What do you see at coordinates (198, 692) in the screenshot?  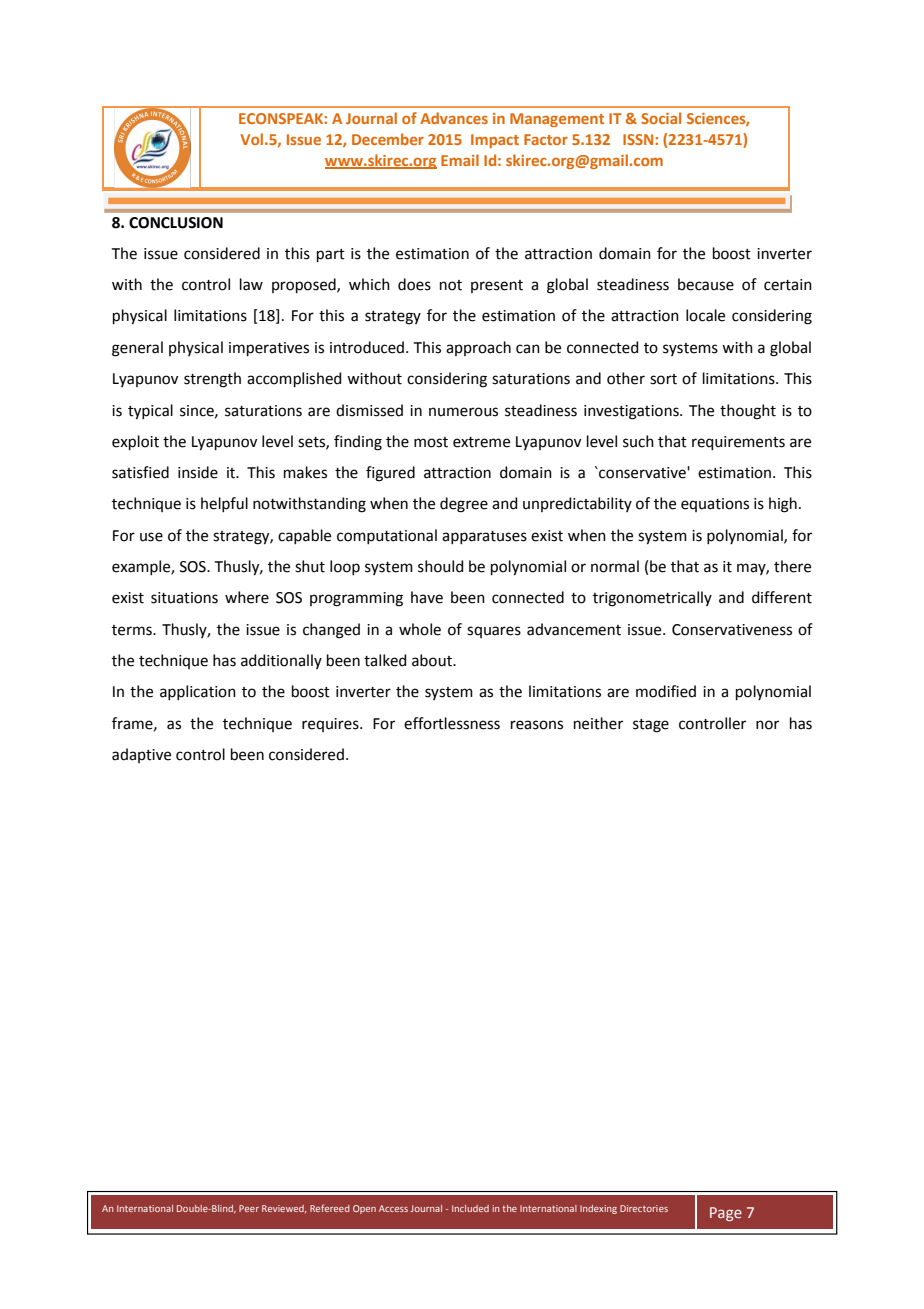 I see `application` at bounding box center [198, 692].
